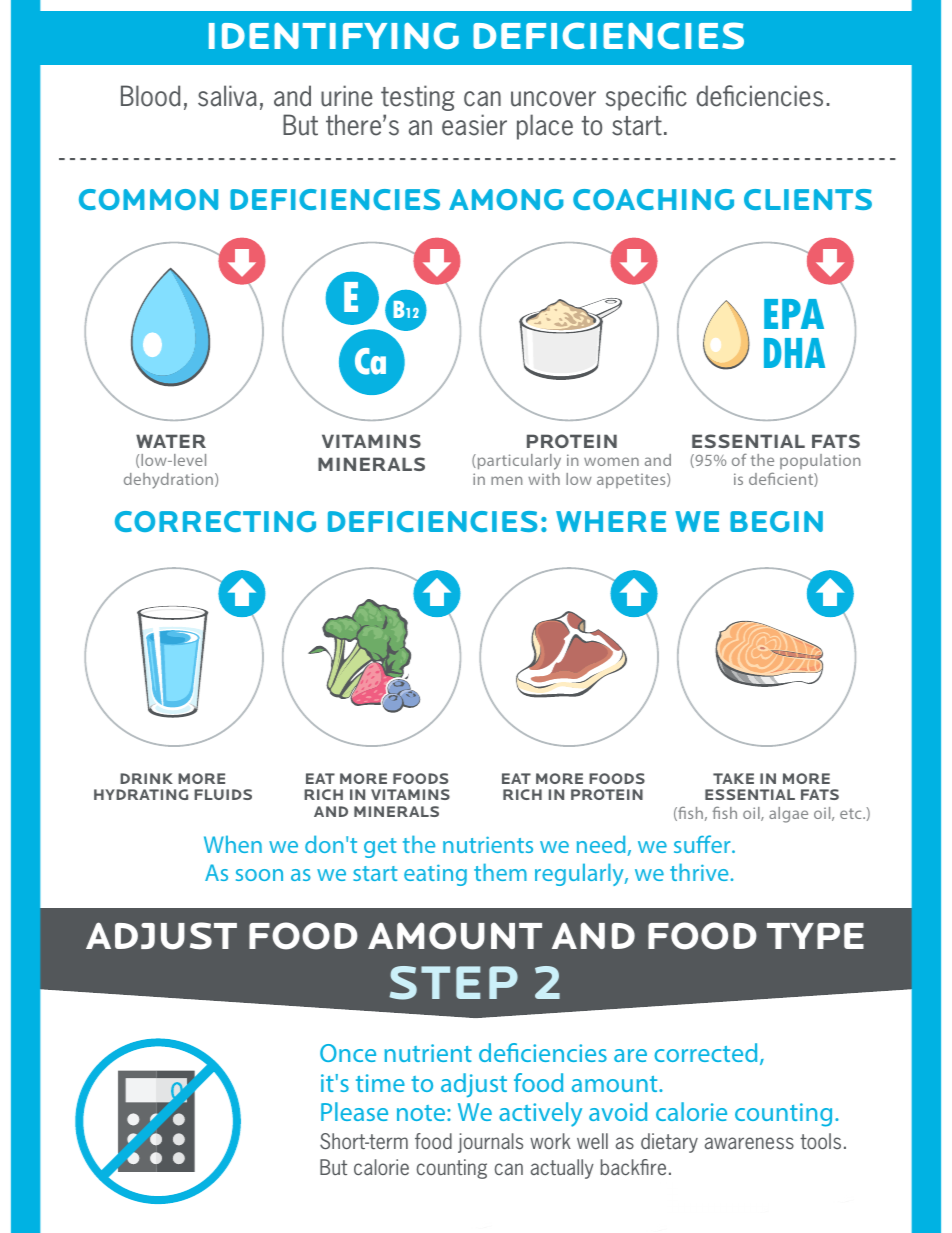 The image size is (952, 1233). I want to click on WHERE, so click(611, 521).
